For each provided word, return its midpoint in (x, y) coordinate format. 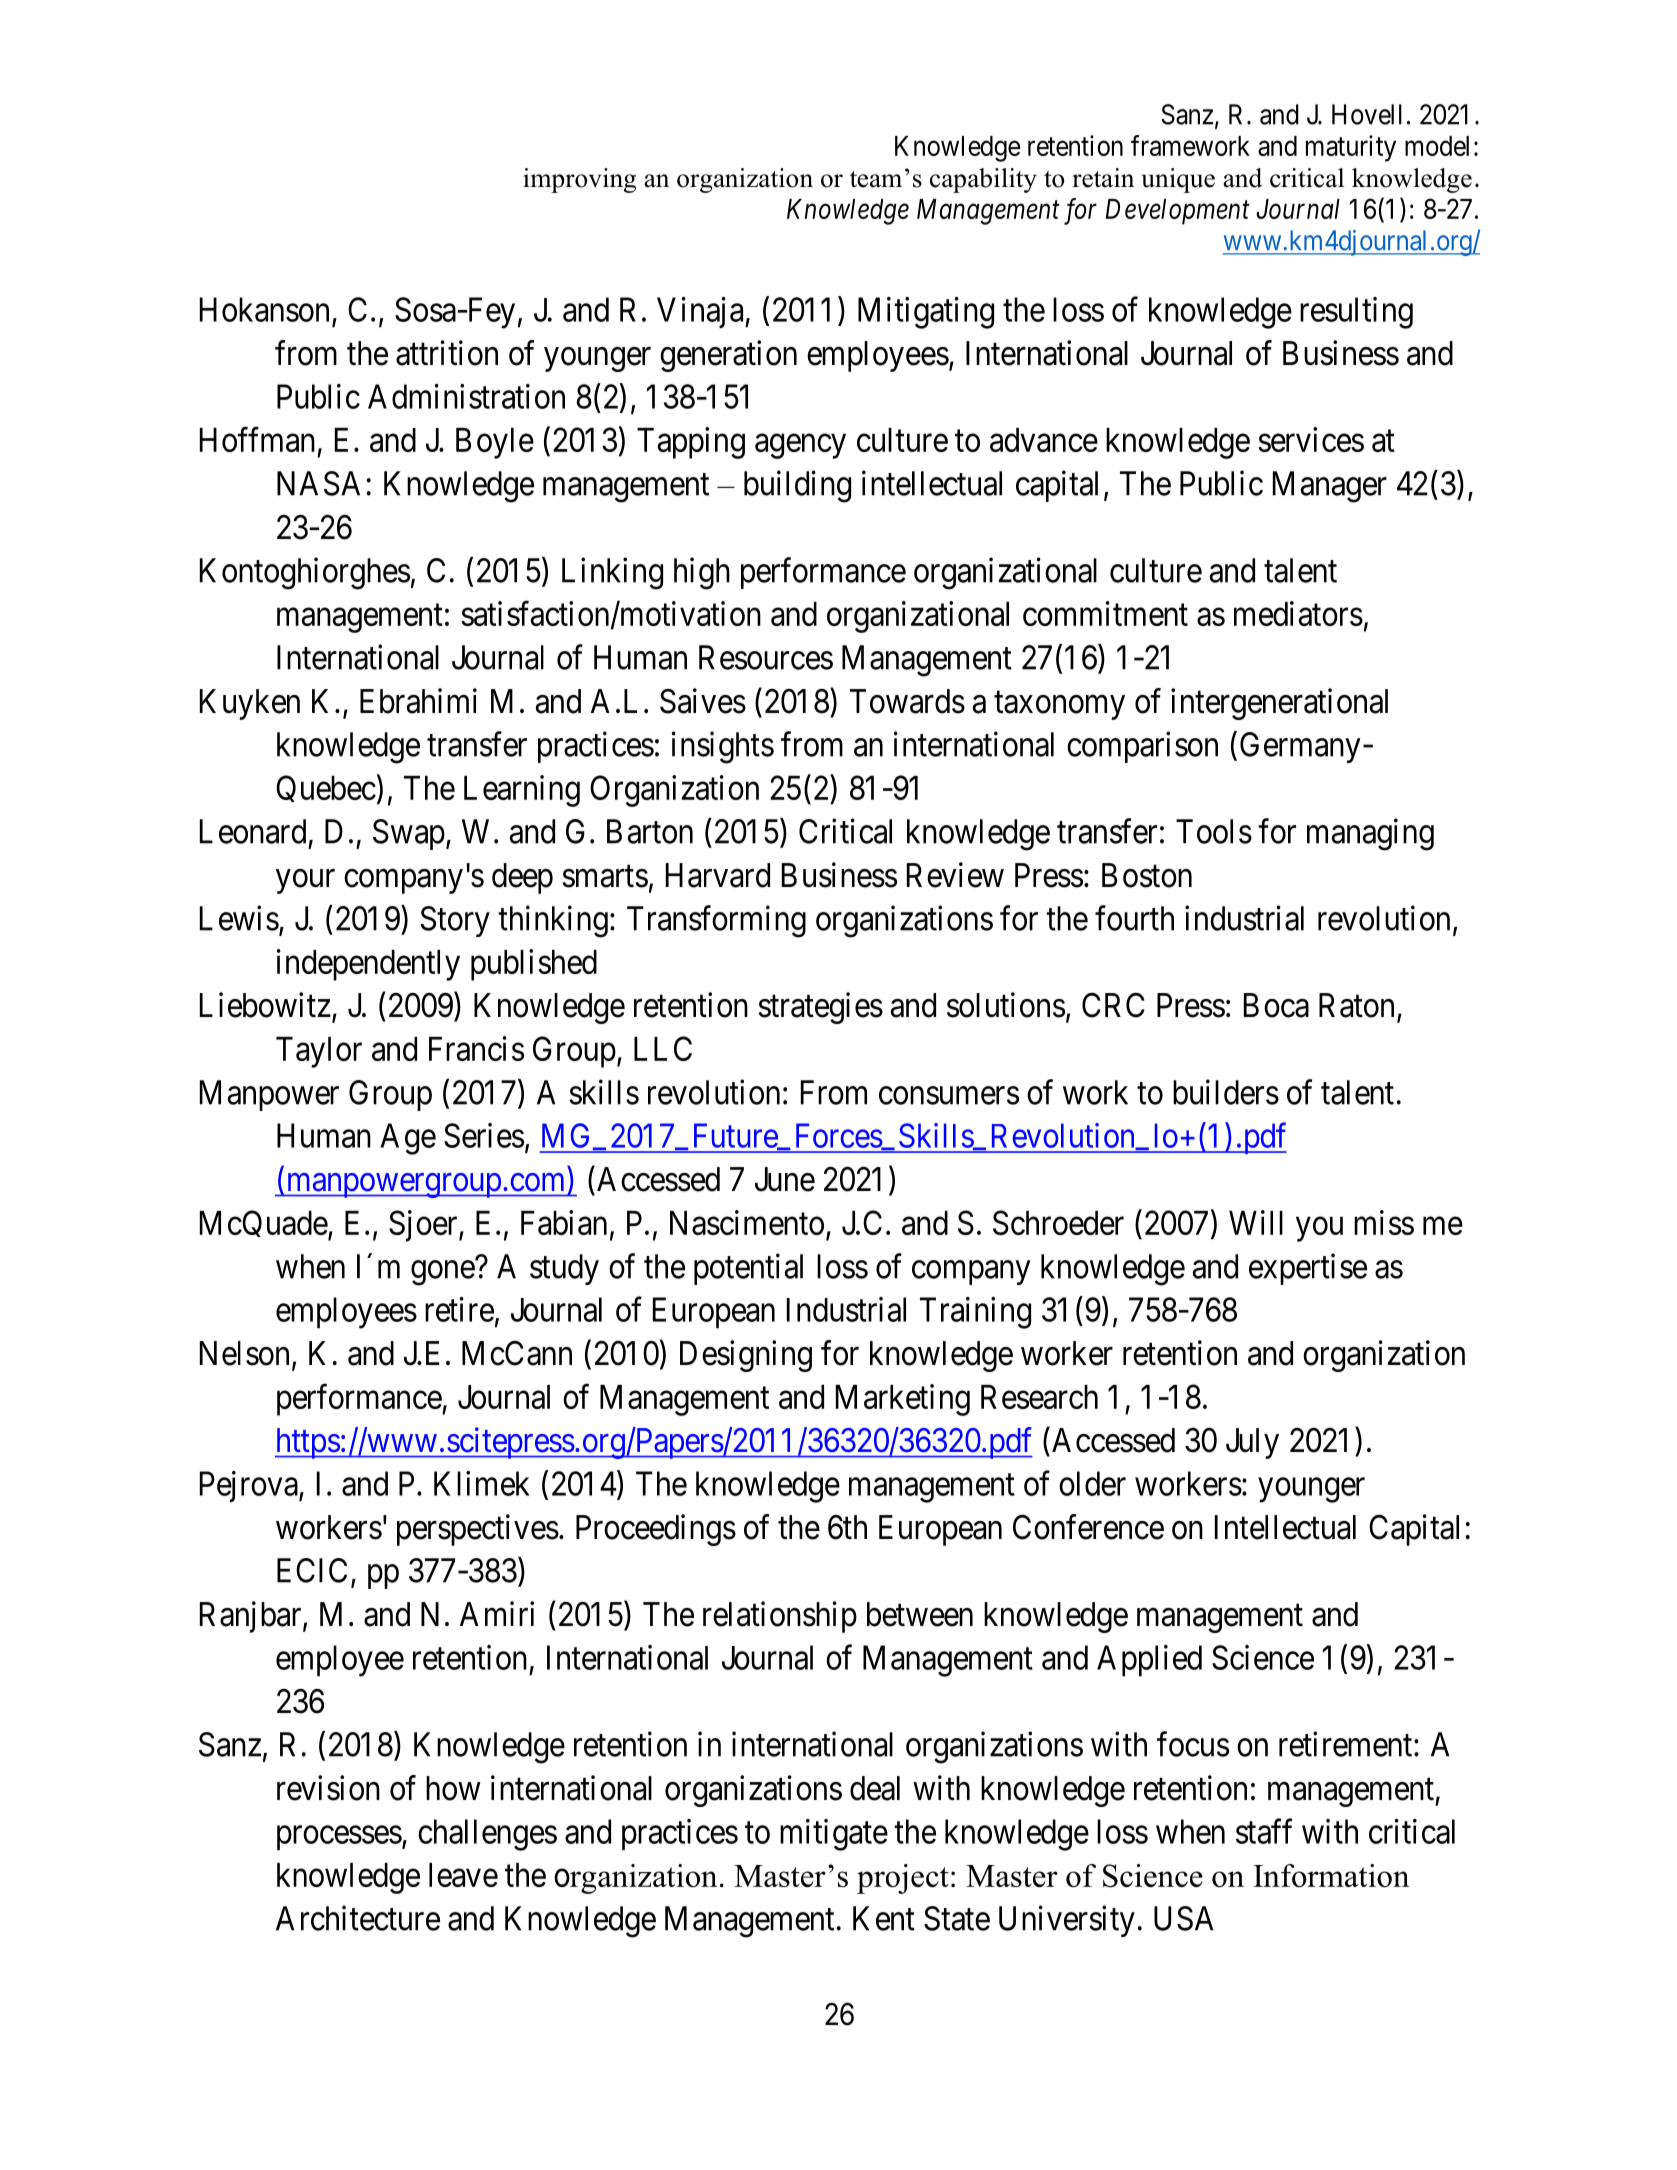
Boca (1276, 1005)
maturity (1351, 148)
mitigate (834, 1835)
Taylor (319, 1052)
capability (983, 180)
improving (579, 180)
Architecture (358, 1918)
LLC (663, 1048)
